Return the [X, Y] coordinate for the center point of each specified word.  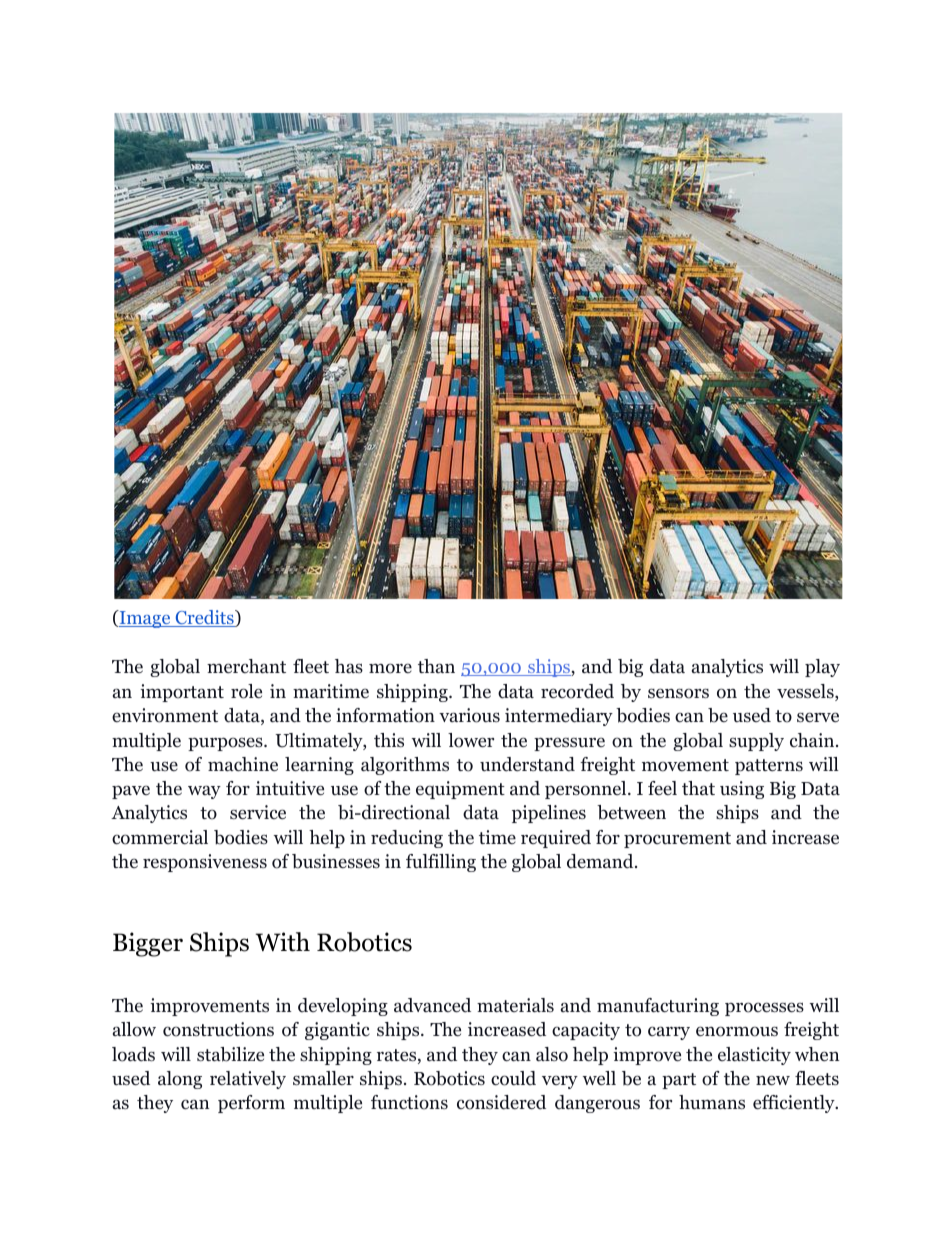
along [180, 1080]
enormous [737, 1031]
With [283, 942]
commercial [160, 837]
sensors [678, 693]
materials [515, 1005]
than [436, 666]
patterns [769, 767]
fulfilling [441, 863]
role [246, 691]
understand [527, 764]
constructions [218, 1029]
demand [600, 861]
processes [764, 1009]
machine [243, 764]
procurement [677, 840]
